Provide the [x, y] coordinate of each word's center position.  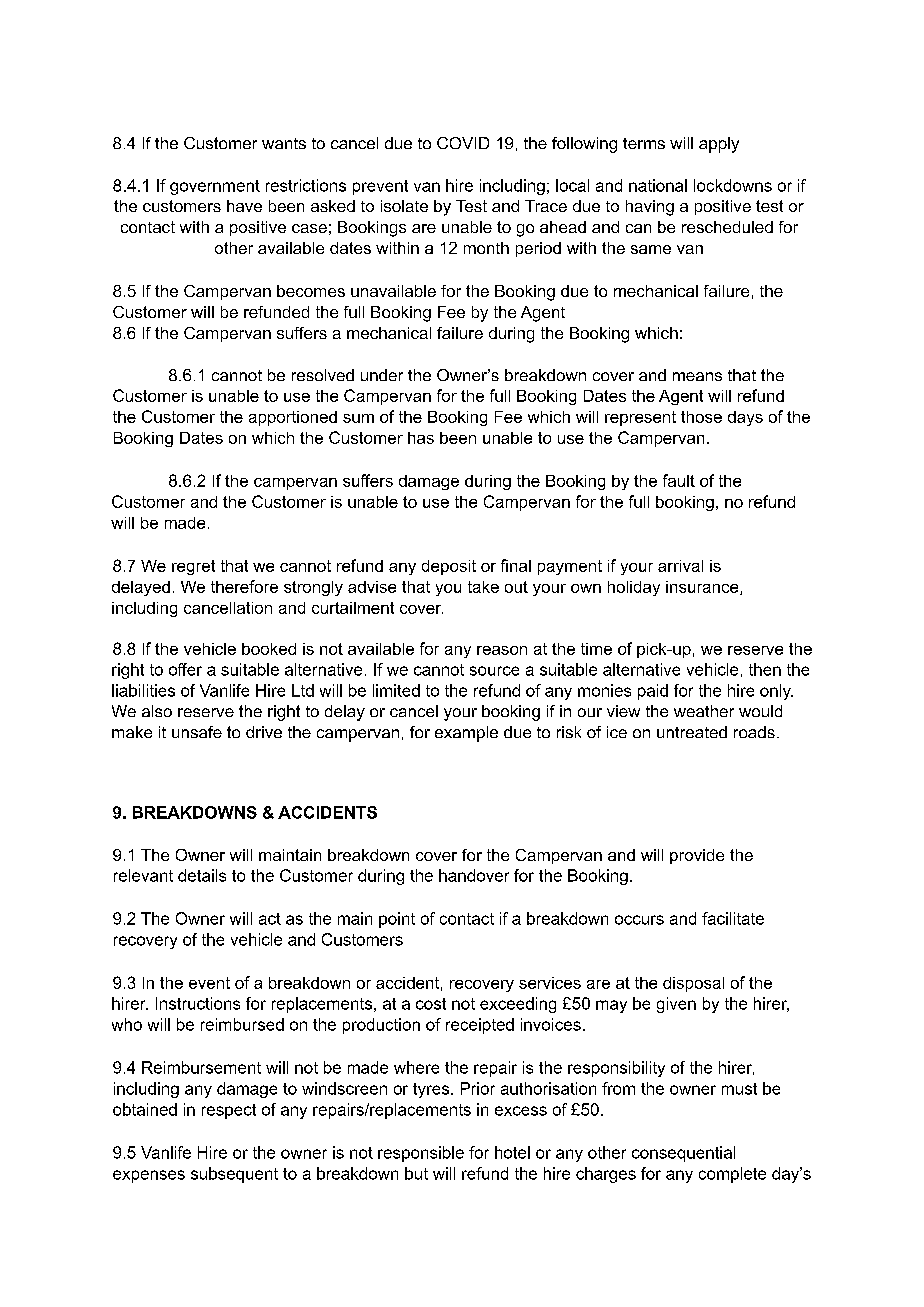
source [494, 671]
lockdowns [733, 185]
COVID [463, 143]
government [215, 187]
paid [653, 692]
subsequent [234, 1175]
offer [185, 669]
